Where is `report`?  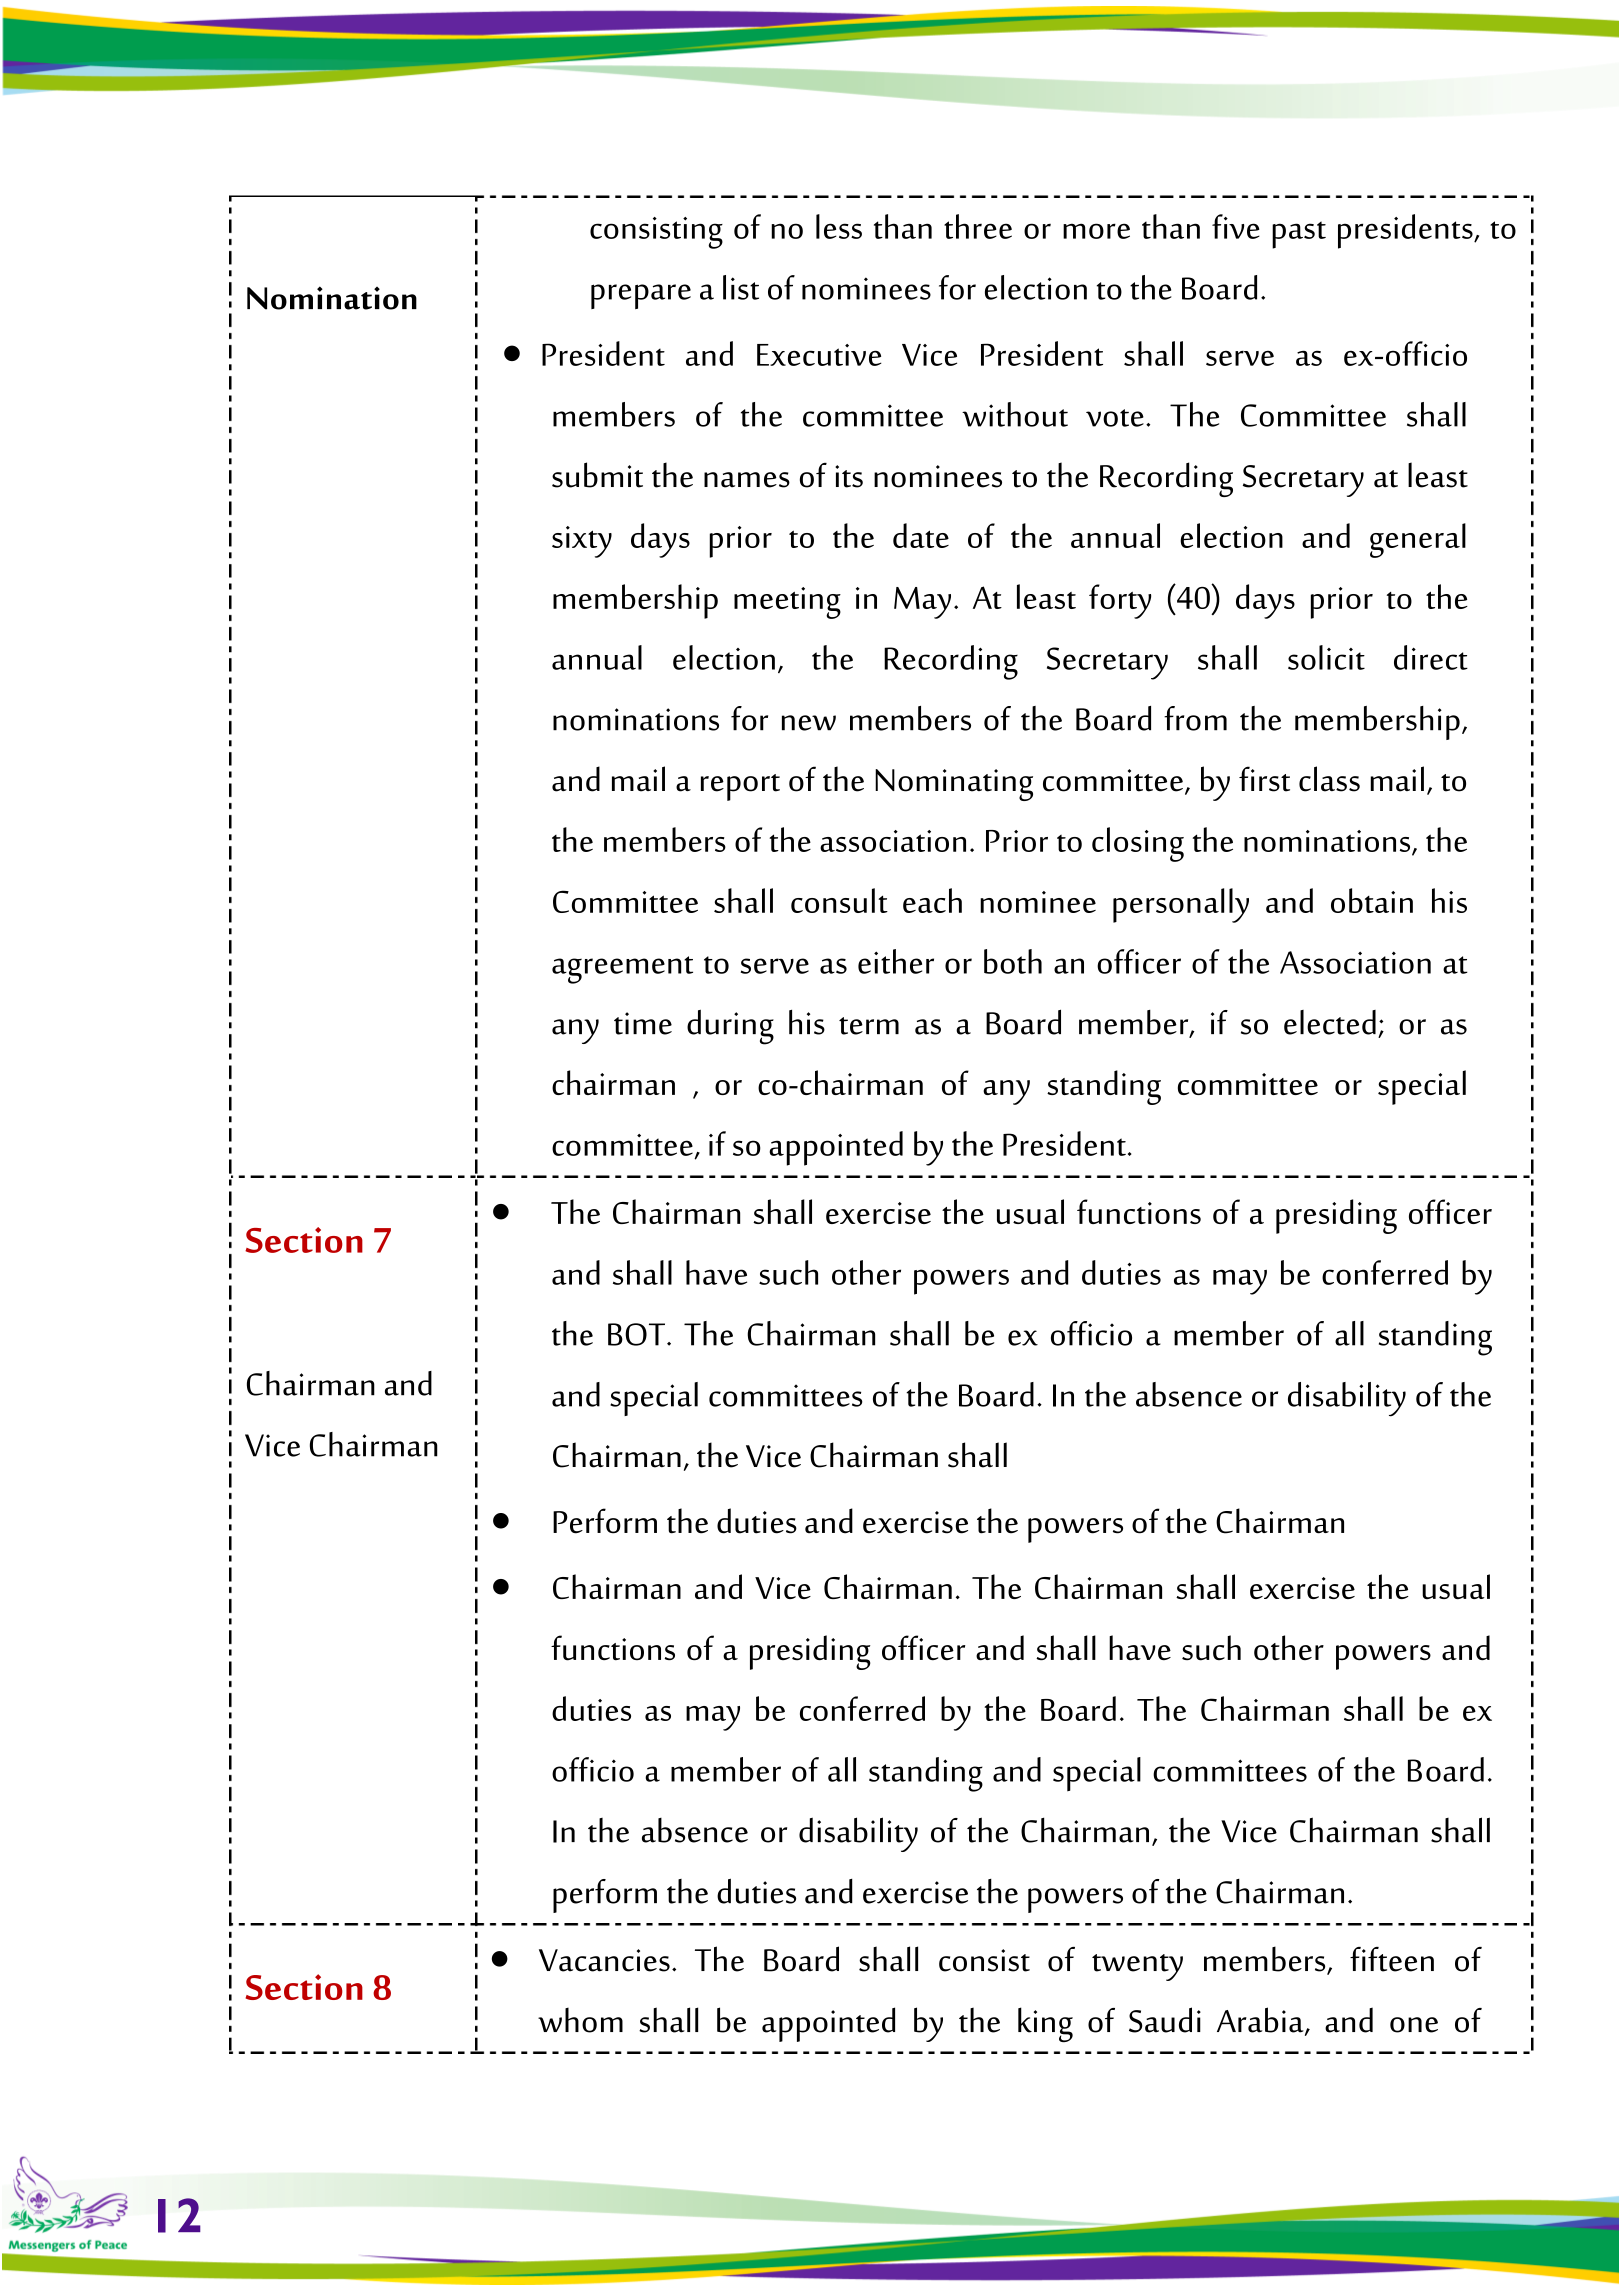 report is located at coordinates (740, 787).
